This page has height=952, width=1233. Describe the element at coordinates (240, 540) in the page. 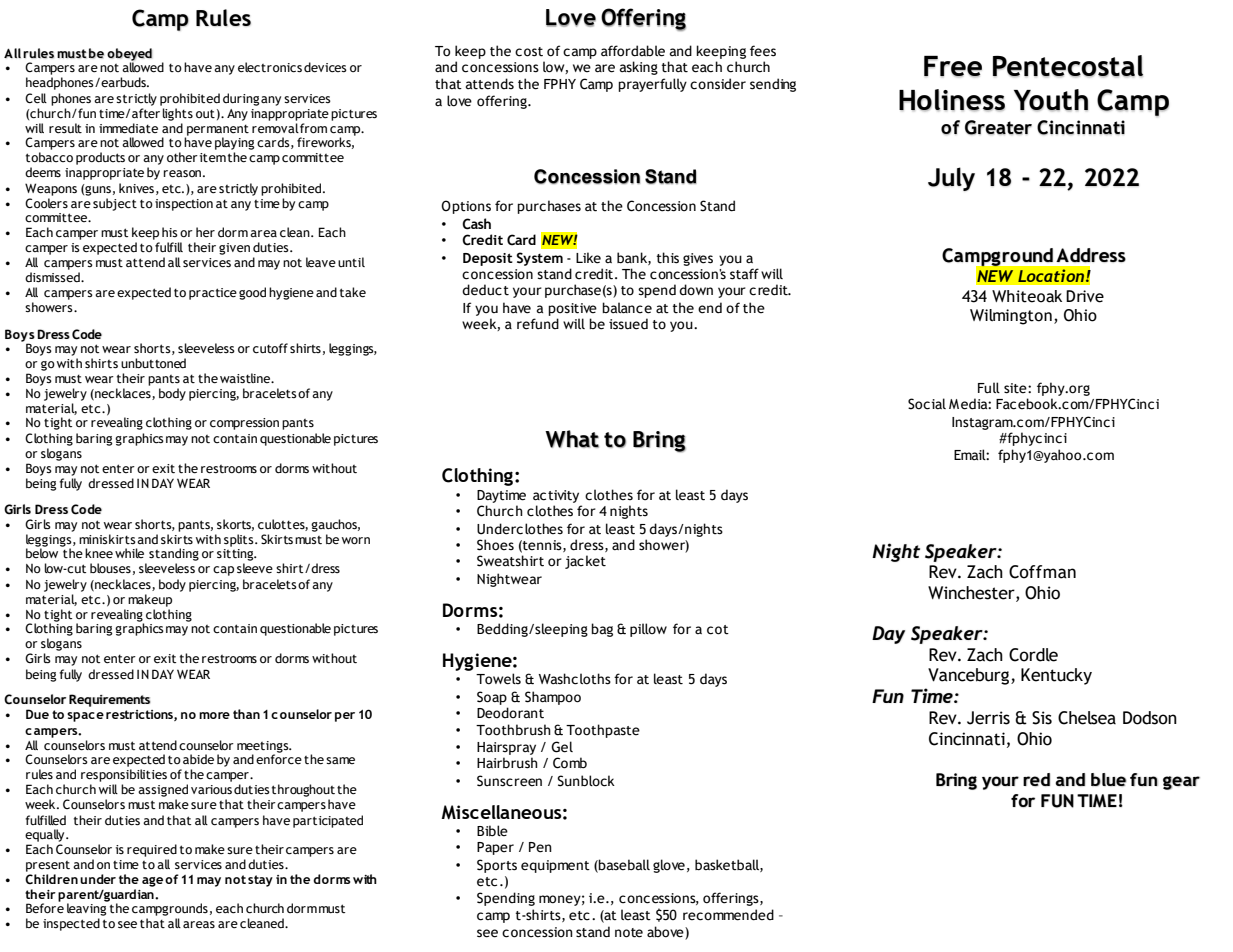

I see `splits` at that location.
